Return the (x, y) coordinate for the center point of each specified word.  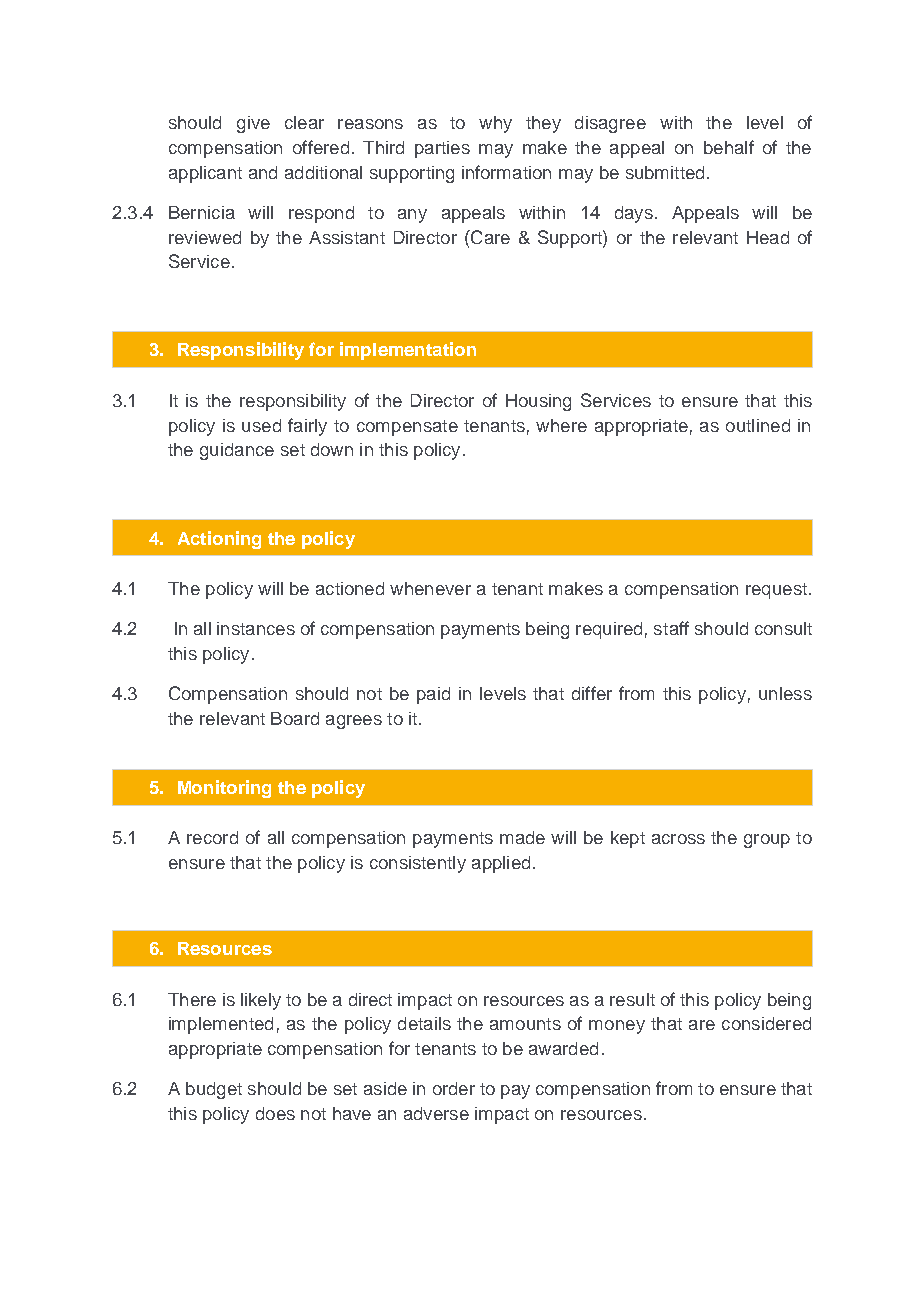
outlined (758, 425)
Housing (538, 402)
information (506, 172)
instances (256, 628)
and (263, 172)
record (212, 837)
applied (501, 864)
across (678, 839)
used (261, 425)
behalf (729, 147)
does (275, 1113)
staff (671, 628)
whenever (430, 588)
